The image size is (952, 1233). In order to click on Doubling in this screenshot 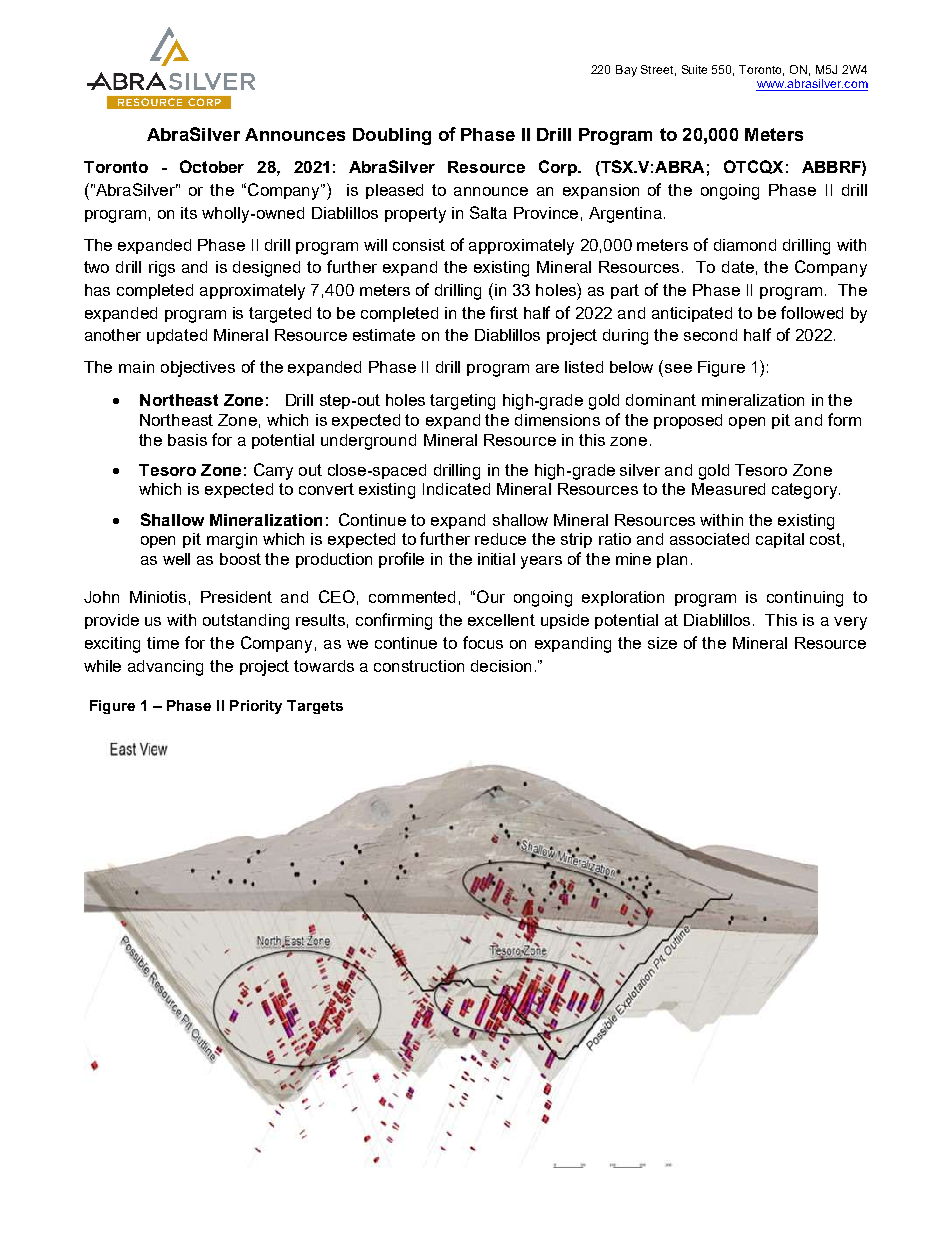, I will do `click(392, 136)`.
